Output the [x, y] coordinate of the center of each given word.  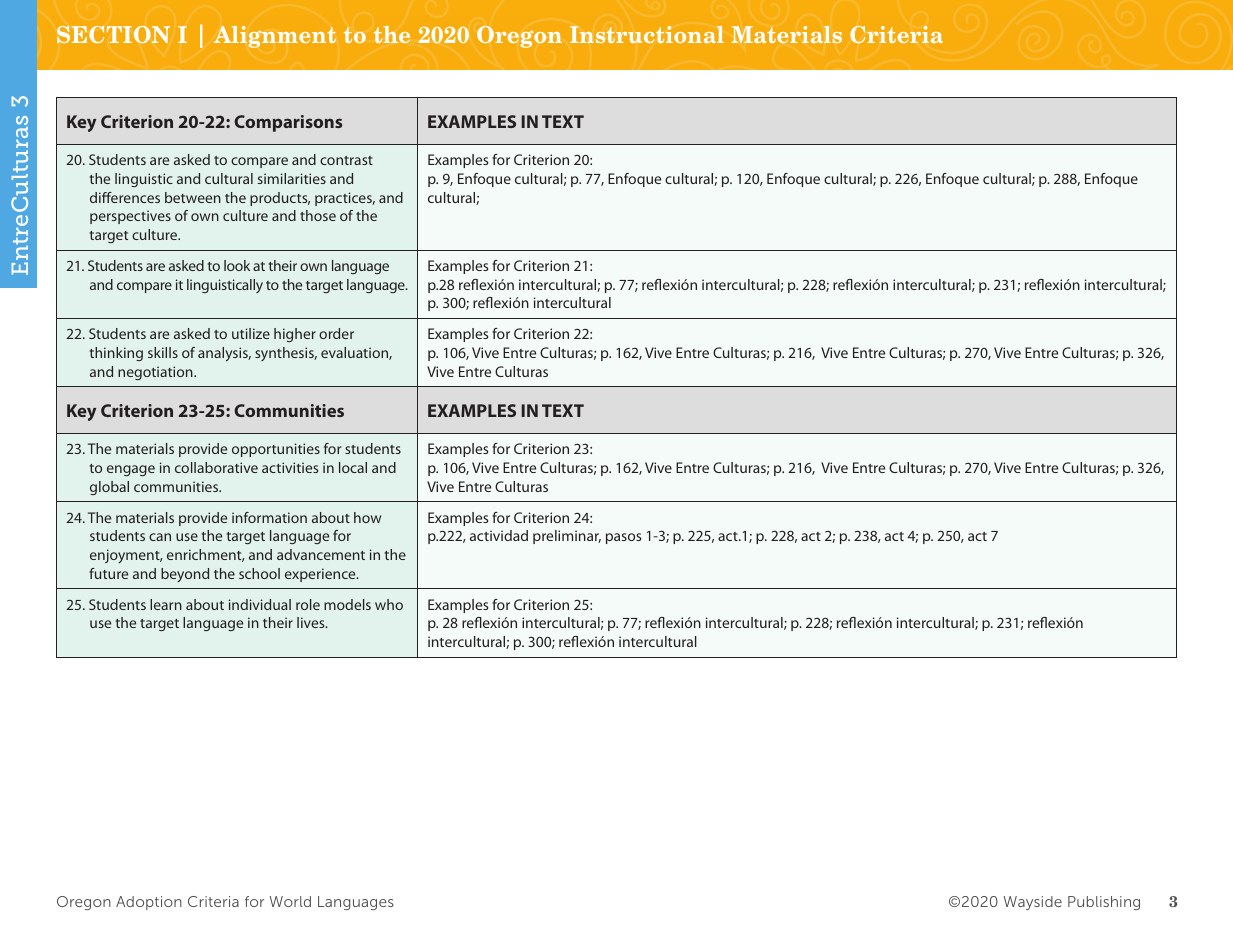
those [318, 215]
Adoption [149, 903]
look [237, 265]
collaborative [216, 467]
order [336, 333]
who [389, 604]
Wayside [1033, 903]
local [353, 467]
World [290, 901]
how [367, 517]
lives [312, 622]
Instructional [647, 34]
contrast [346, 160]
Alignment [275, 37]
